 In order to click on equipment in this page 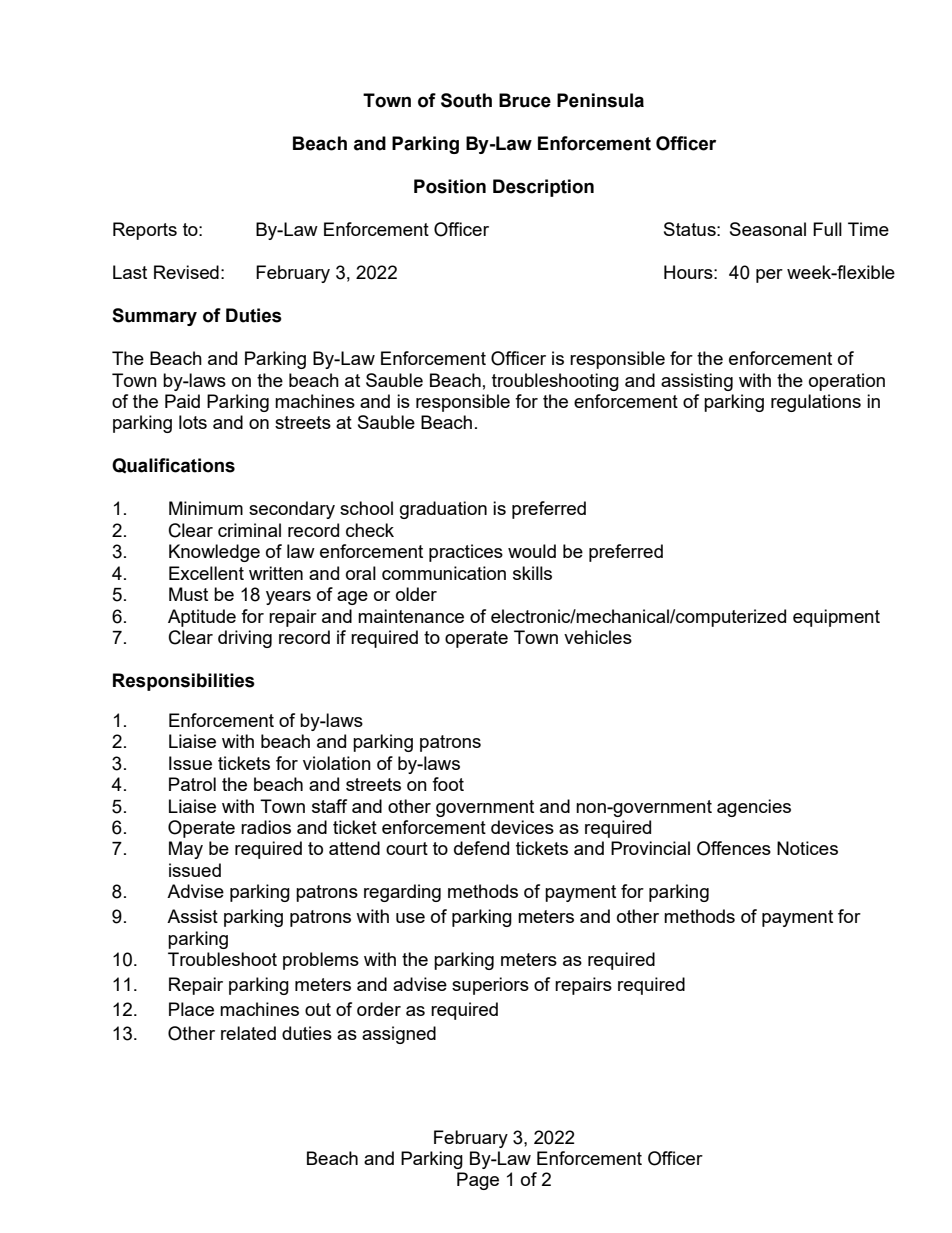, I will do `click(836, 618)`.
